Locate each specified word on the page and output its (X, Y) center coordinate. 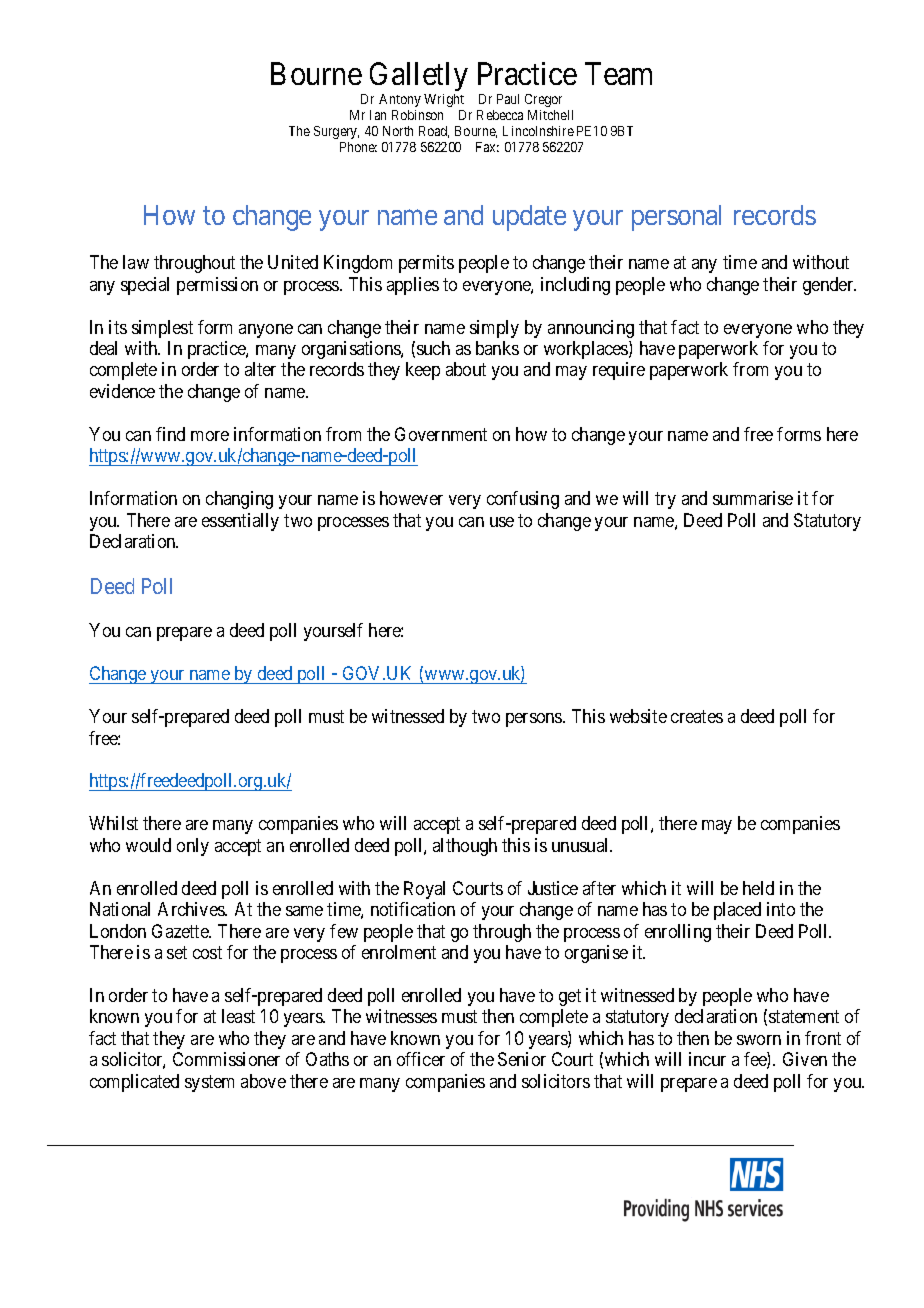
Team (618, 73)
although (465, 847)
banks (497, 348)
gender (829, 286)
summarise (753, 498)
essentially (240, 522)
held (758, 888)
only (193, 847)
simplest (162, 329)
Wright (444, 100)
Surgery (336, 132)
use (502, 522)
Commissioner (226, 1059)
